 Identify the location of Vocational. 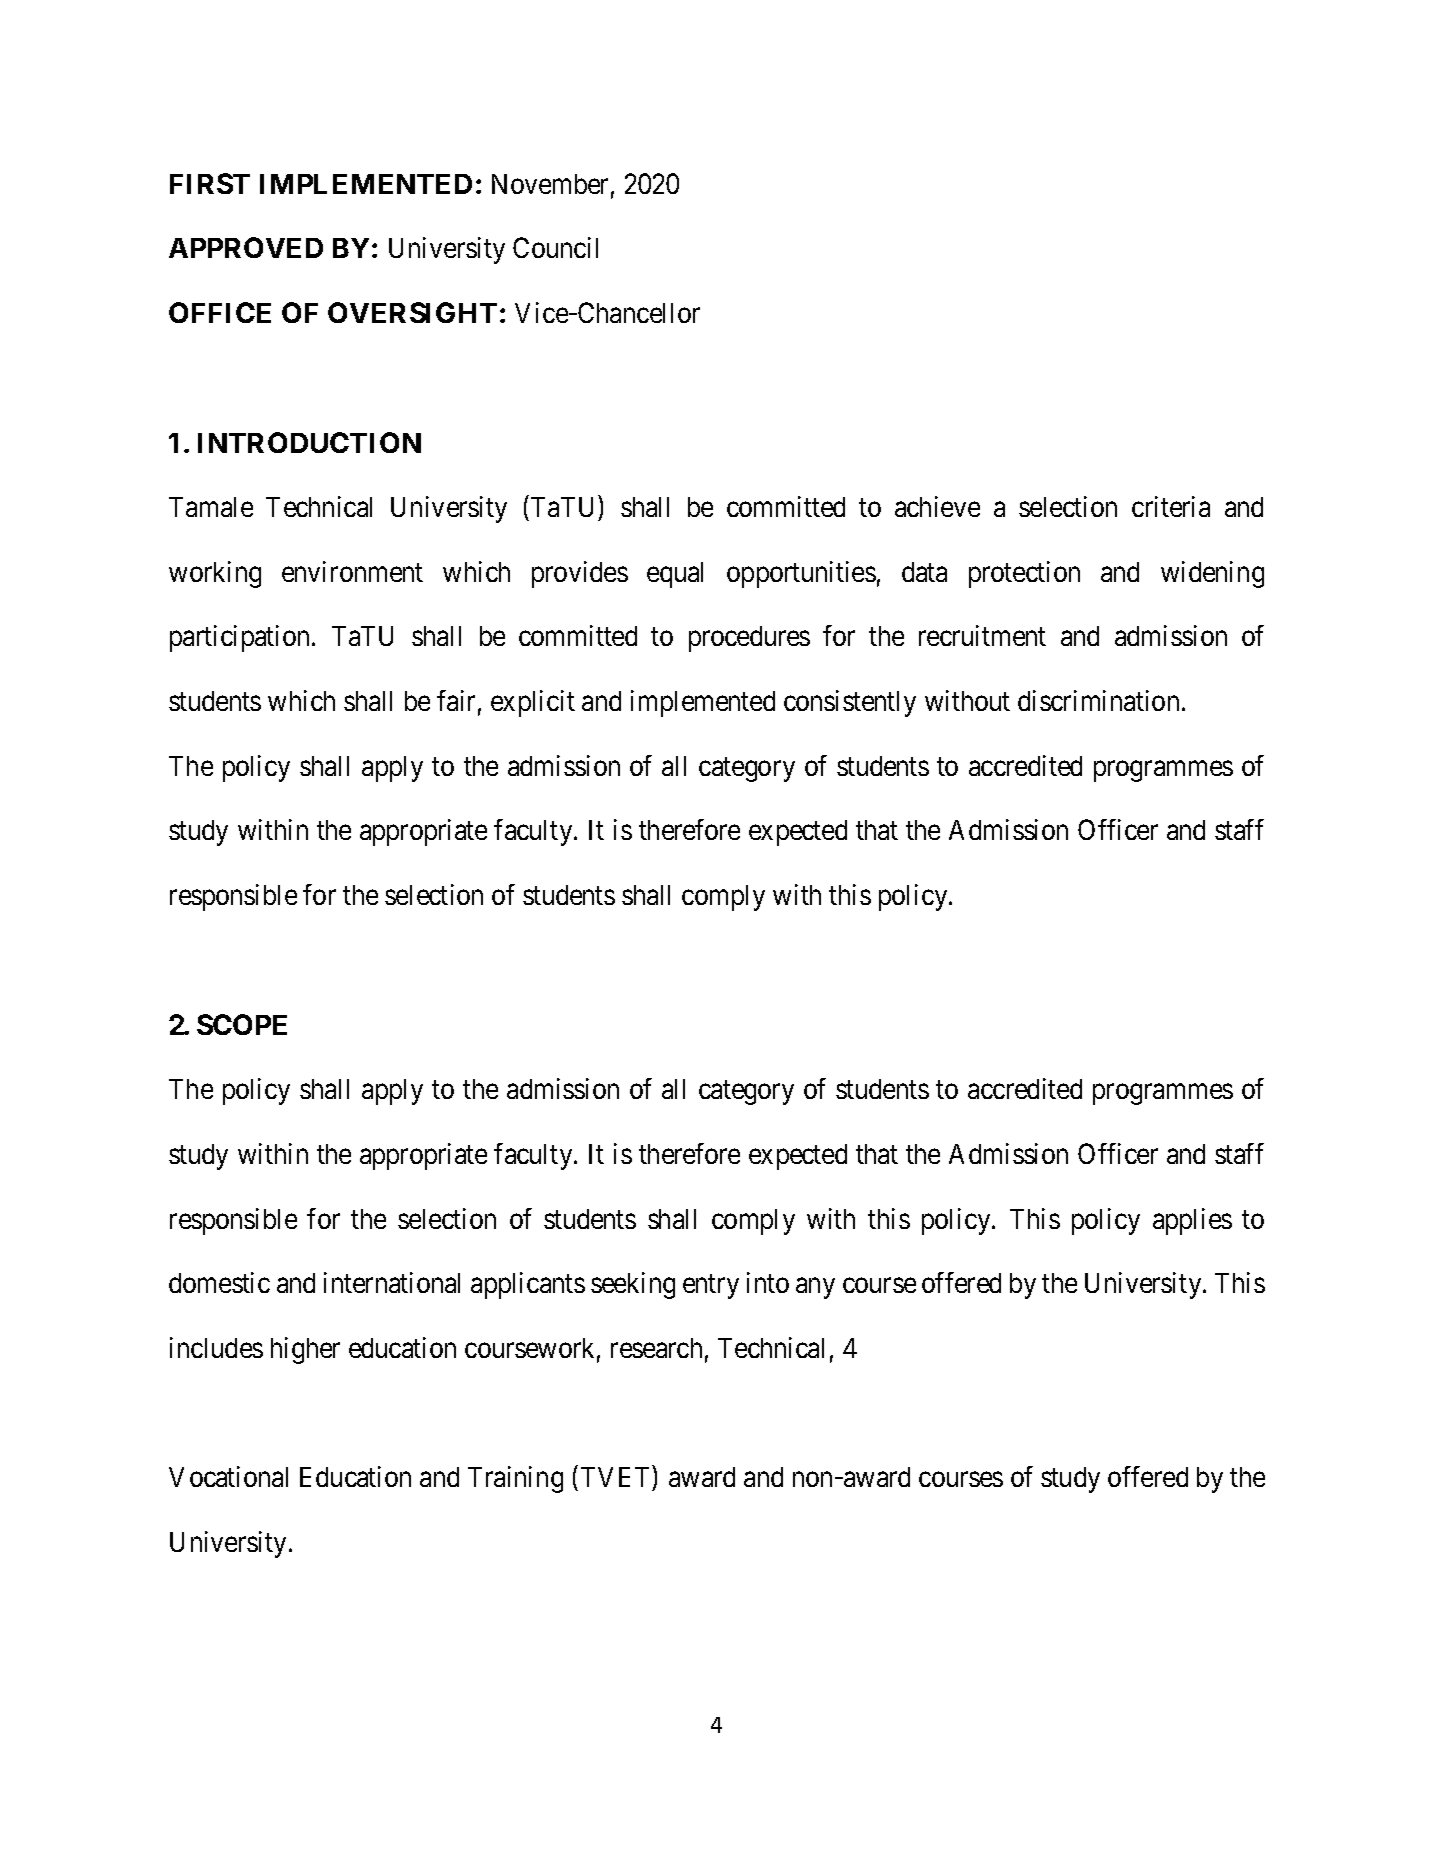
(228, 1476).
